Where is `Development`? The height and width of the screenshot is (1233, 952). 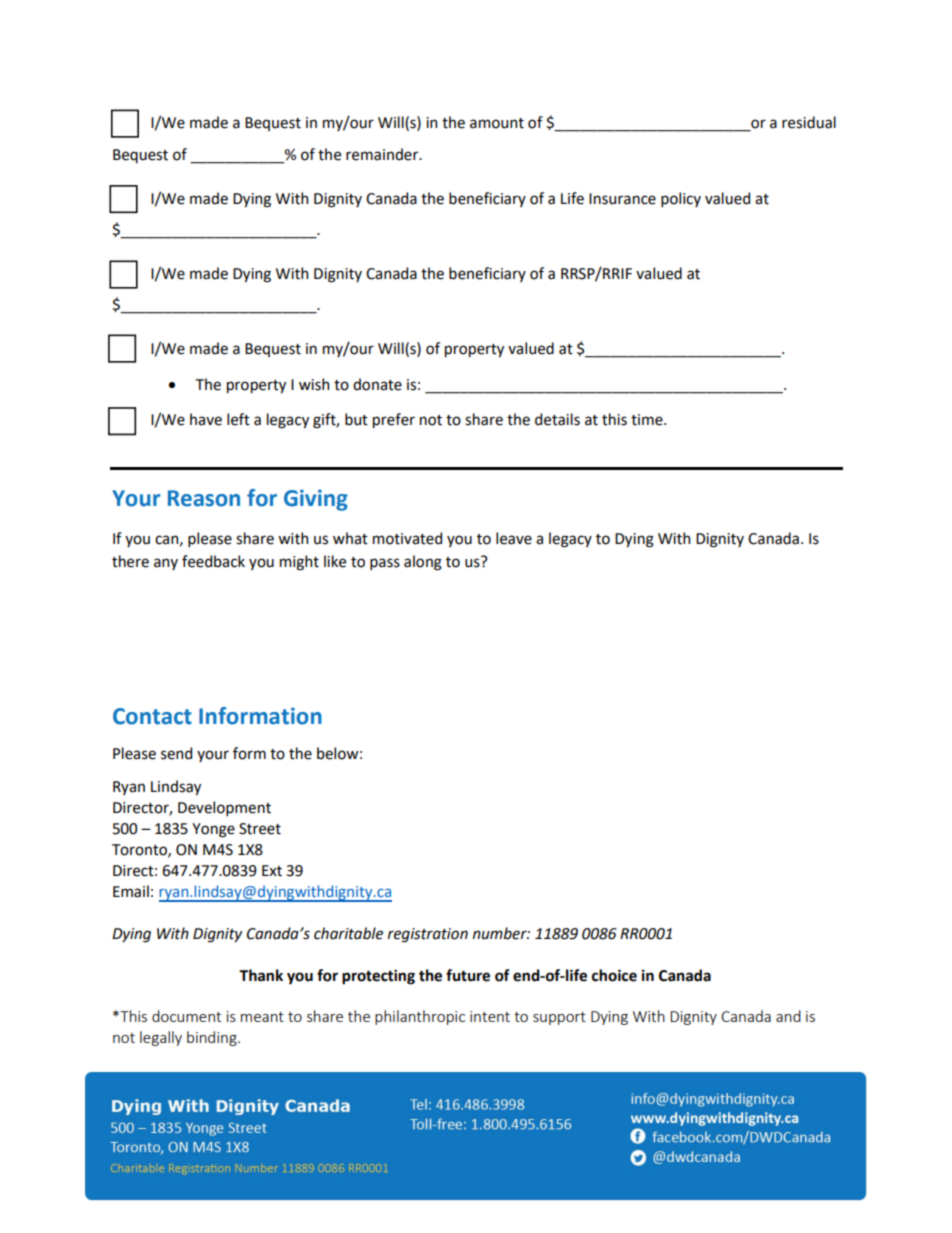 Development is located at coordinates (224, 808).
